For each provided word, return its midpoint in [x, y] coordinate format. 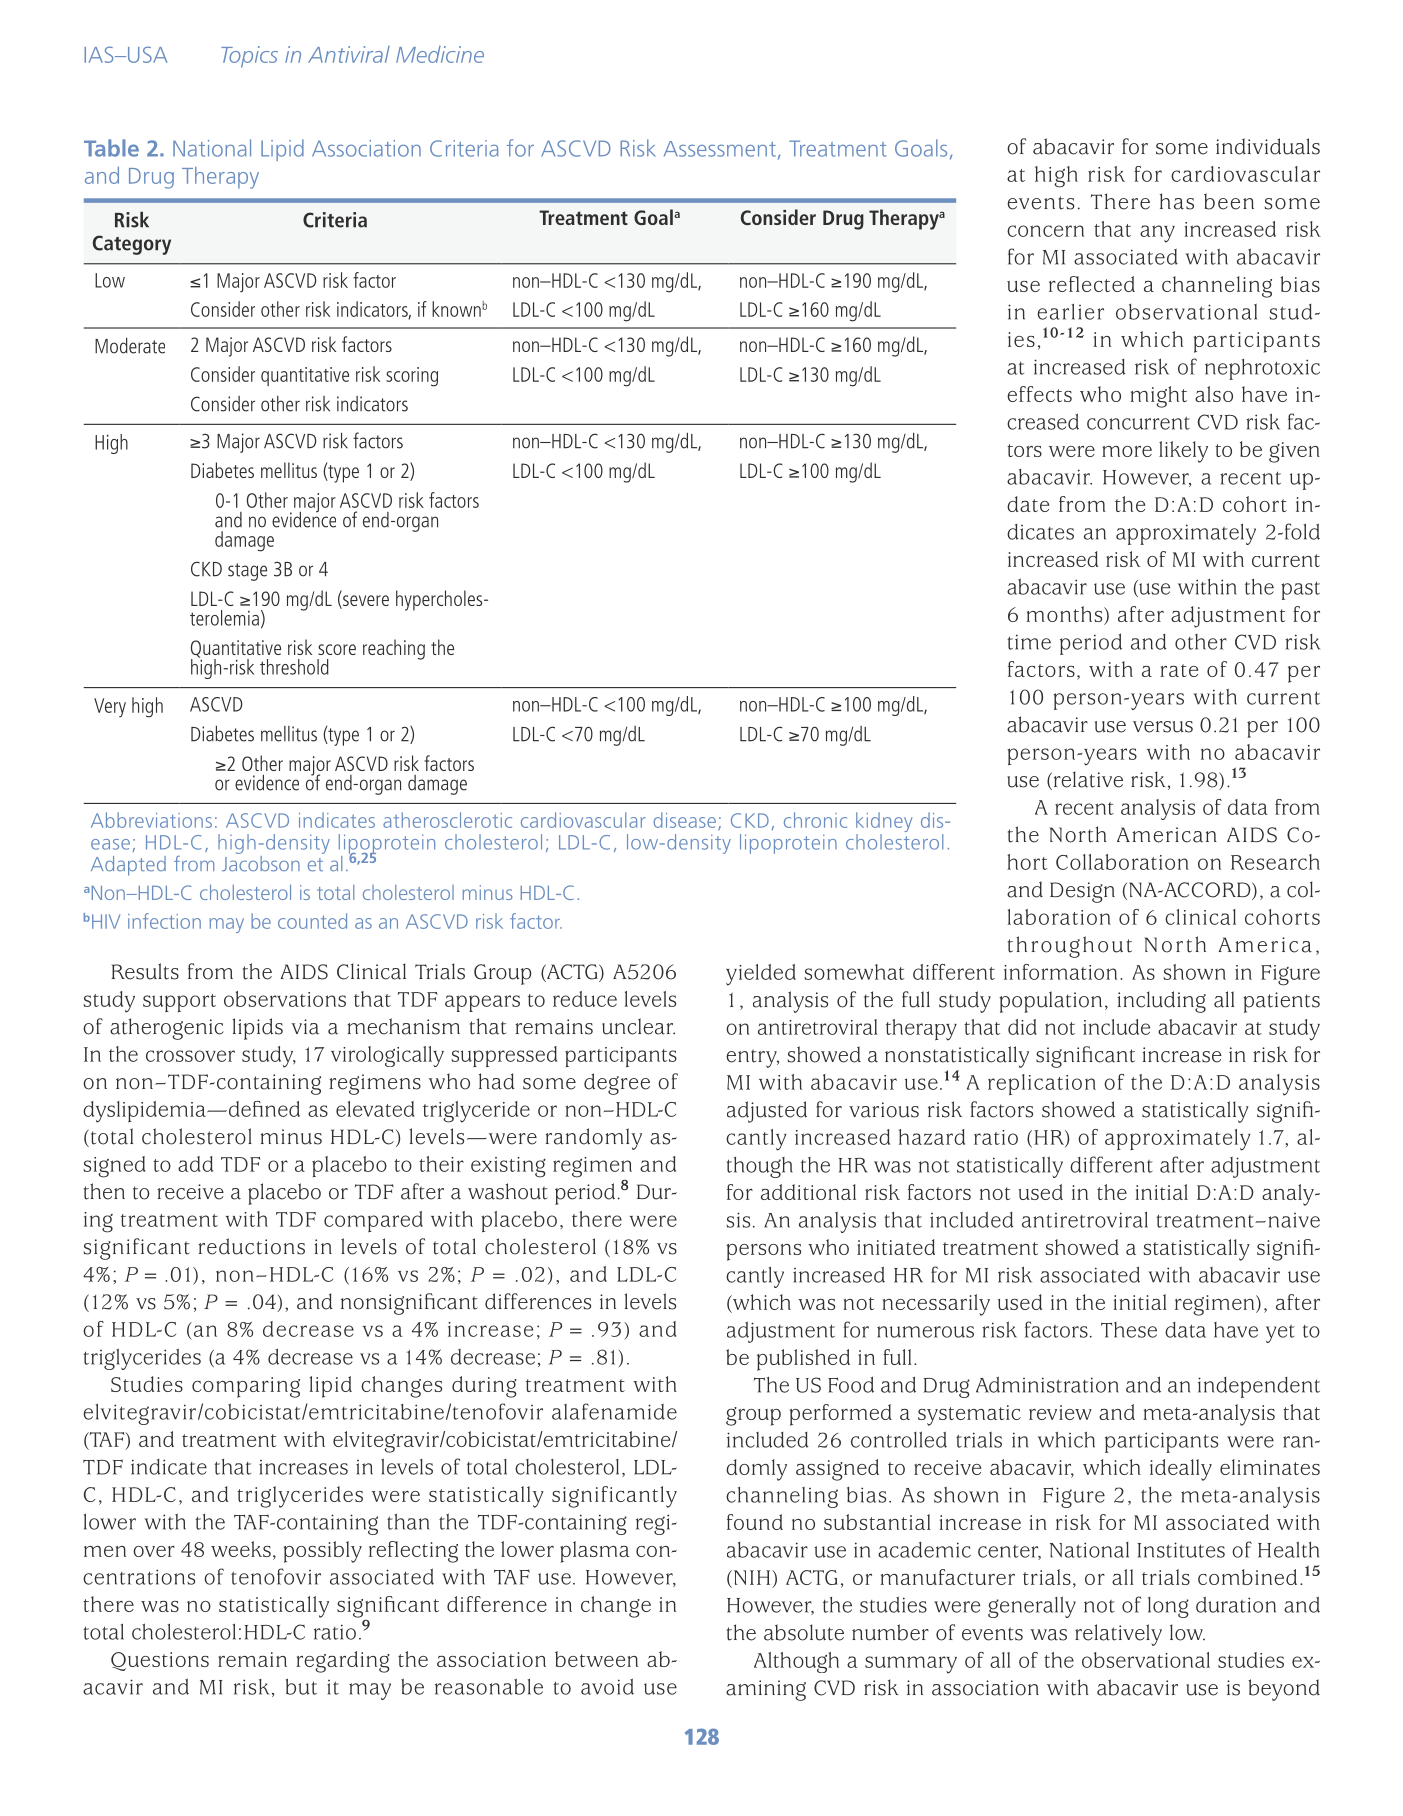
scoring [412, 377]
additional [808, 1192]
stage [247, 572]
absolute [804, 1632]
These [1129, 1330]
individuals [1268, 146]
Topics [249, 57]
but [301, 1686]
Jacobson [261, 862]
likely [1183, 452]
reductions [251, 1246]
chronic [815, 820]
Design [1082, 892]
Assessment [720, 149]
